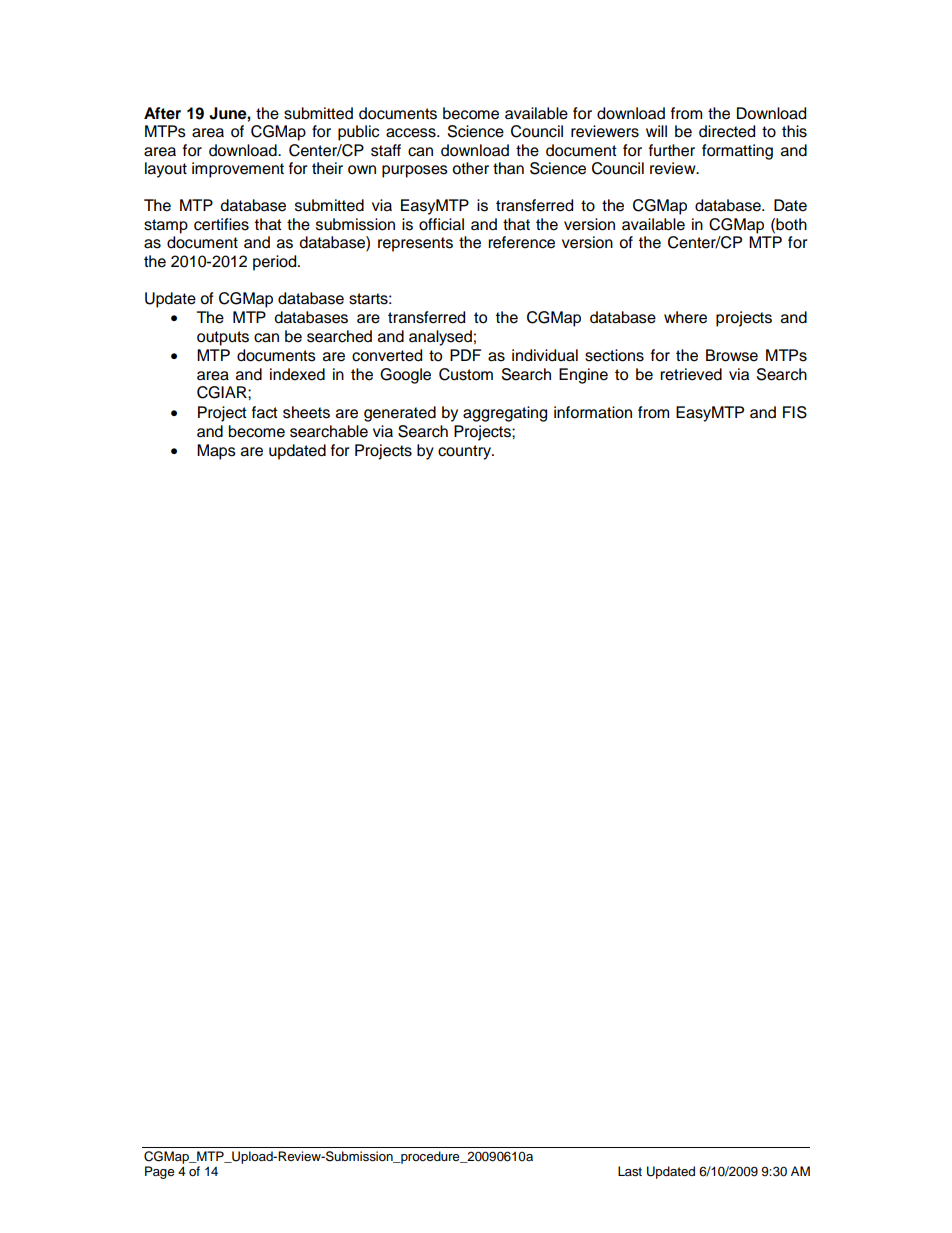 The height and width of the screenshot is (1233, 952). I want to click on country, so click(465, 452).
